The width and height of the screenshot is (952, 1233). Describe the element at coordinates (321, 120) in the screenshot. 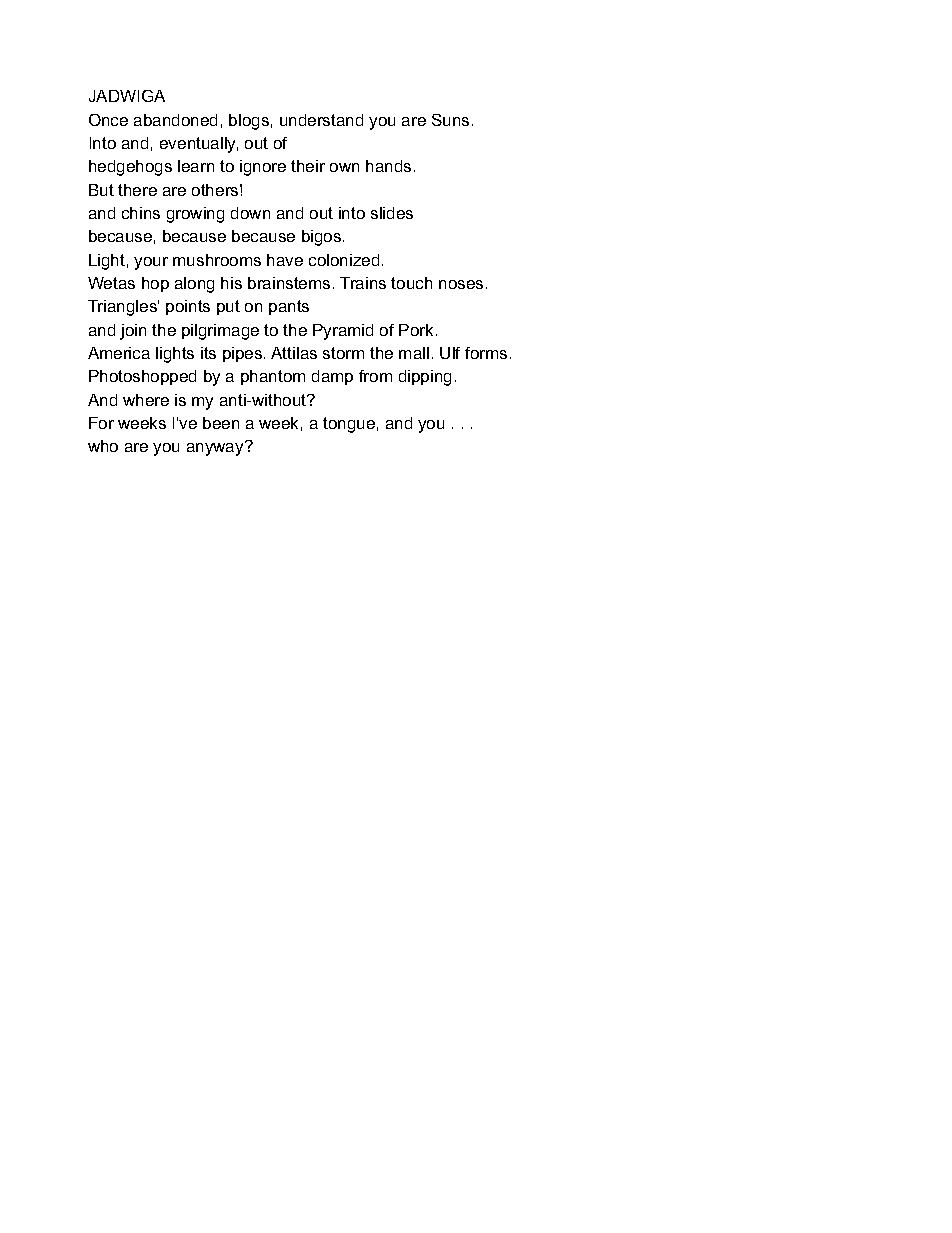

I see `understand` at that location.
